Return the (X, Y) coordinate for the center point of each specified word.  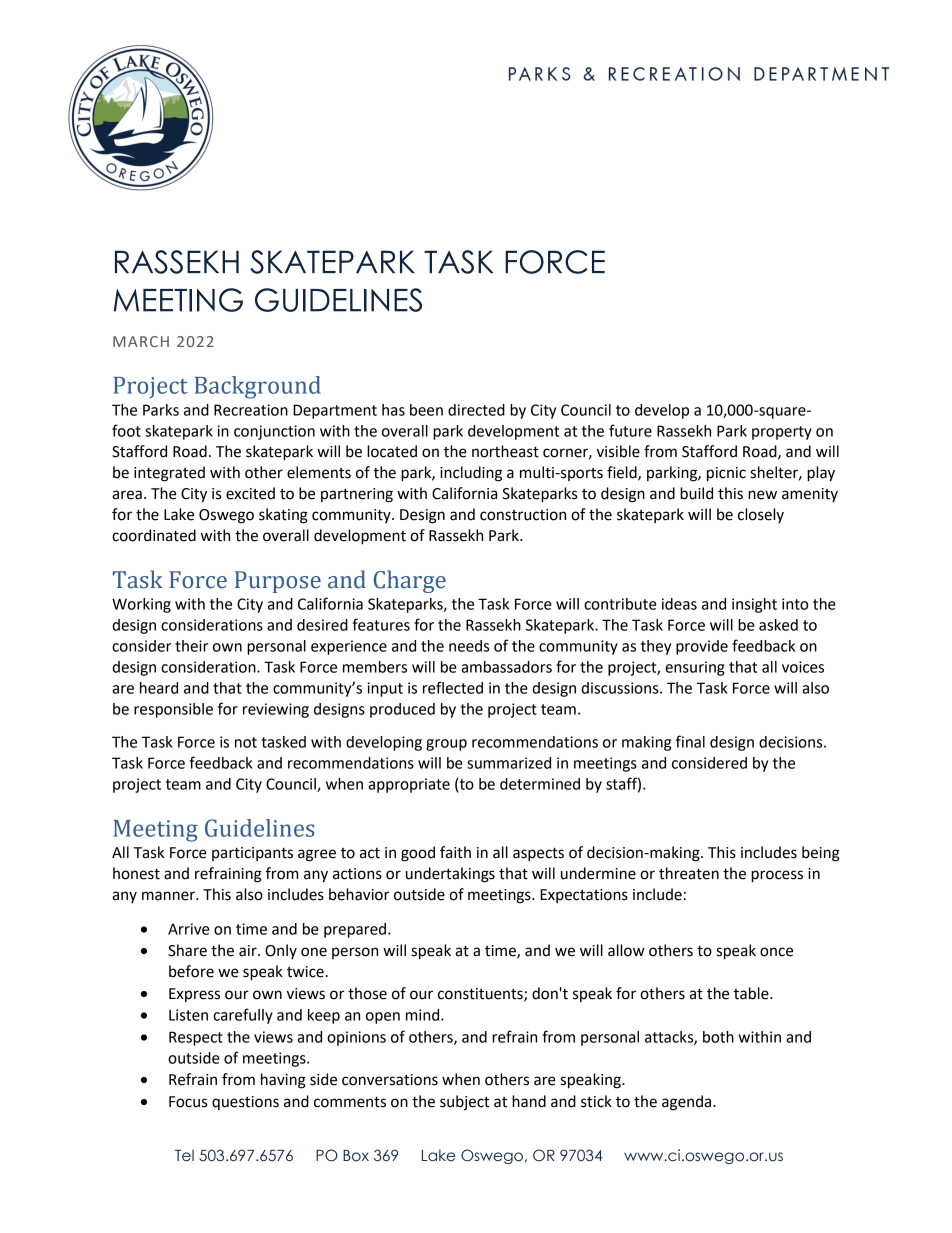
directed (476, 410)
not (246, 742)
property (782, 433)
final (690, 741)
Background (258, 387)
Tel (184, 1155)
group (446, 745)
